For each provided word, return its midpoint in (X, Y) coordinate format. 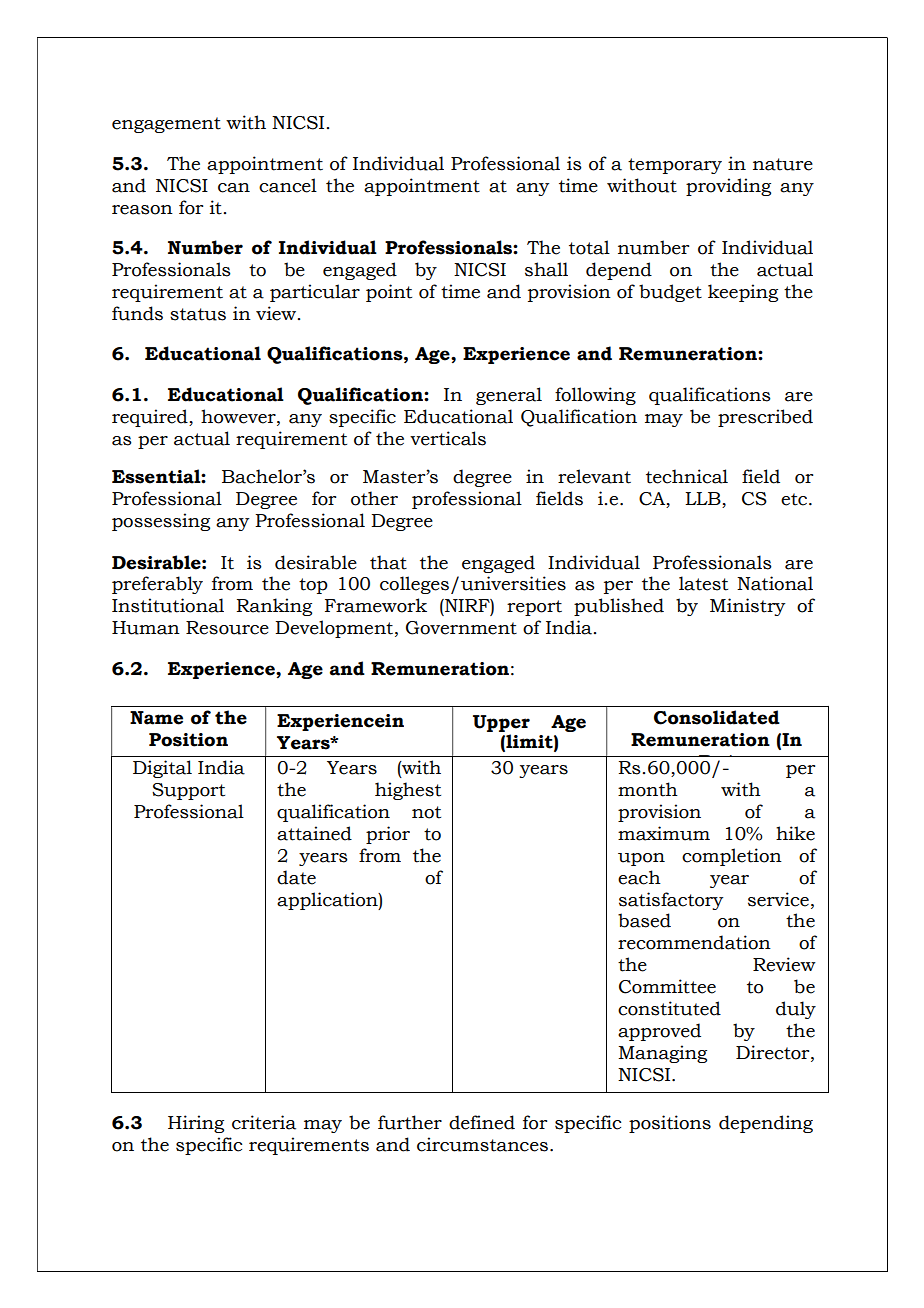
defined (482, 1122)
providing (728, 187)
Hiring (196, 1124)
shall (546, 269)
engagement (166, 125)
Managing (662, 1054)
